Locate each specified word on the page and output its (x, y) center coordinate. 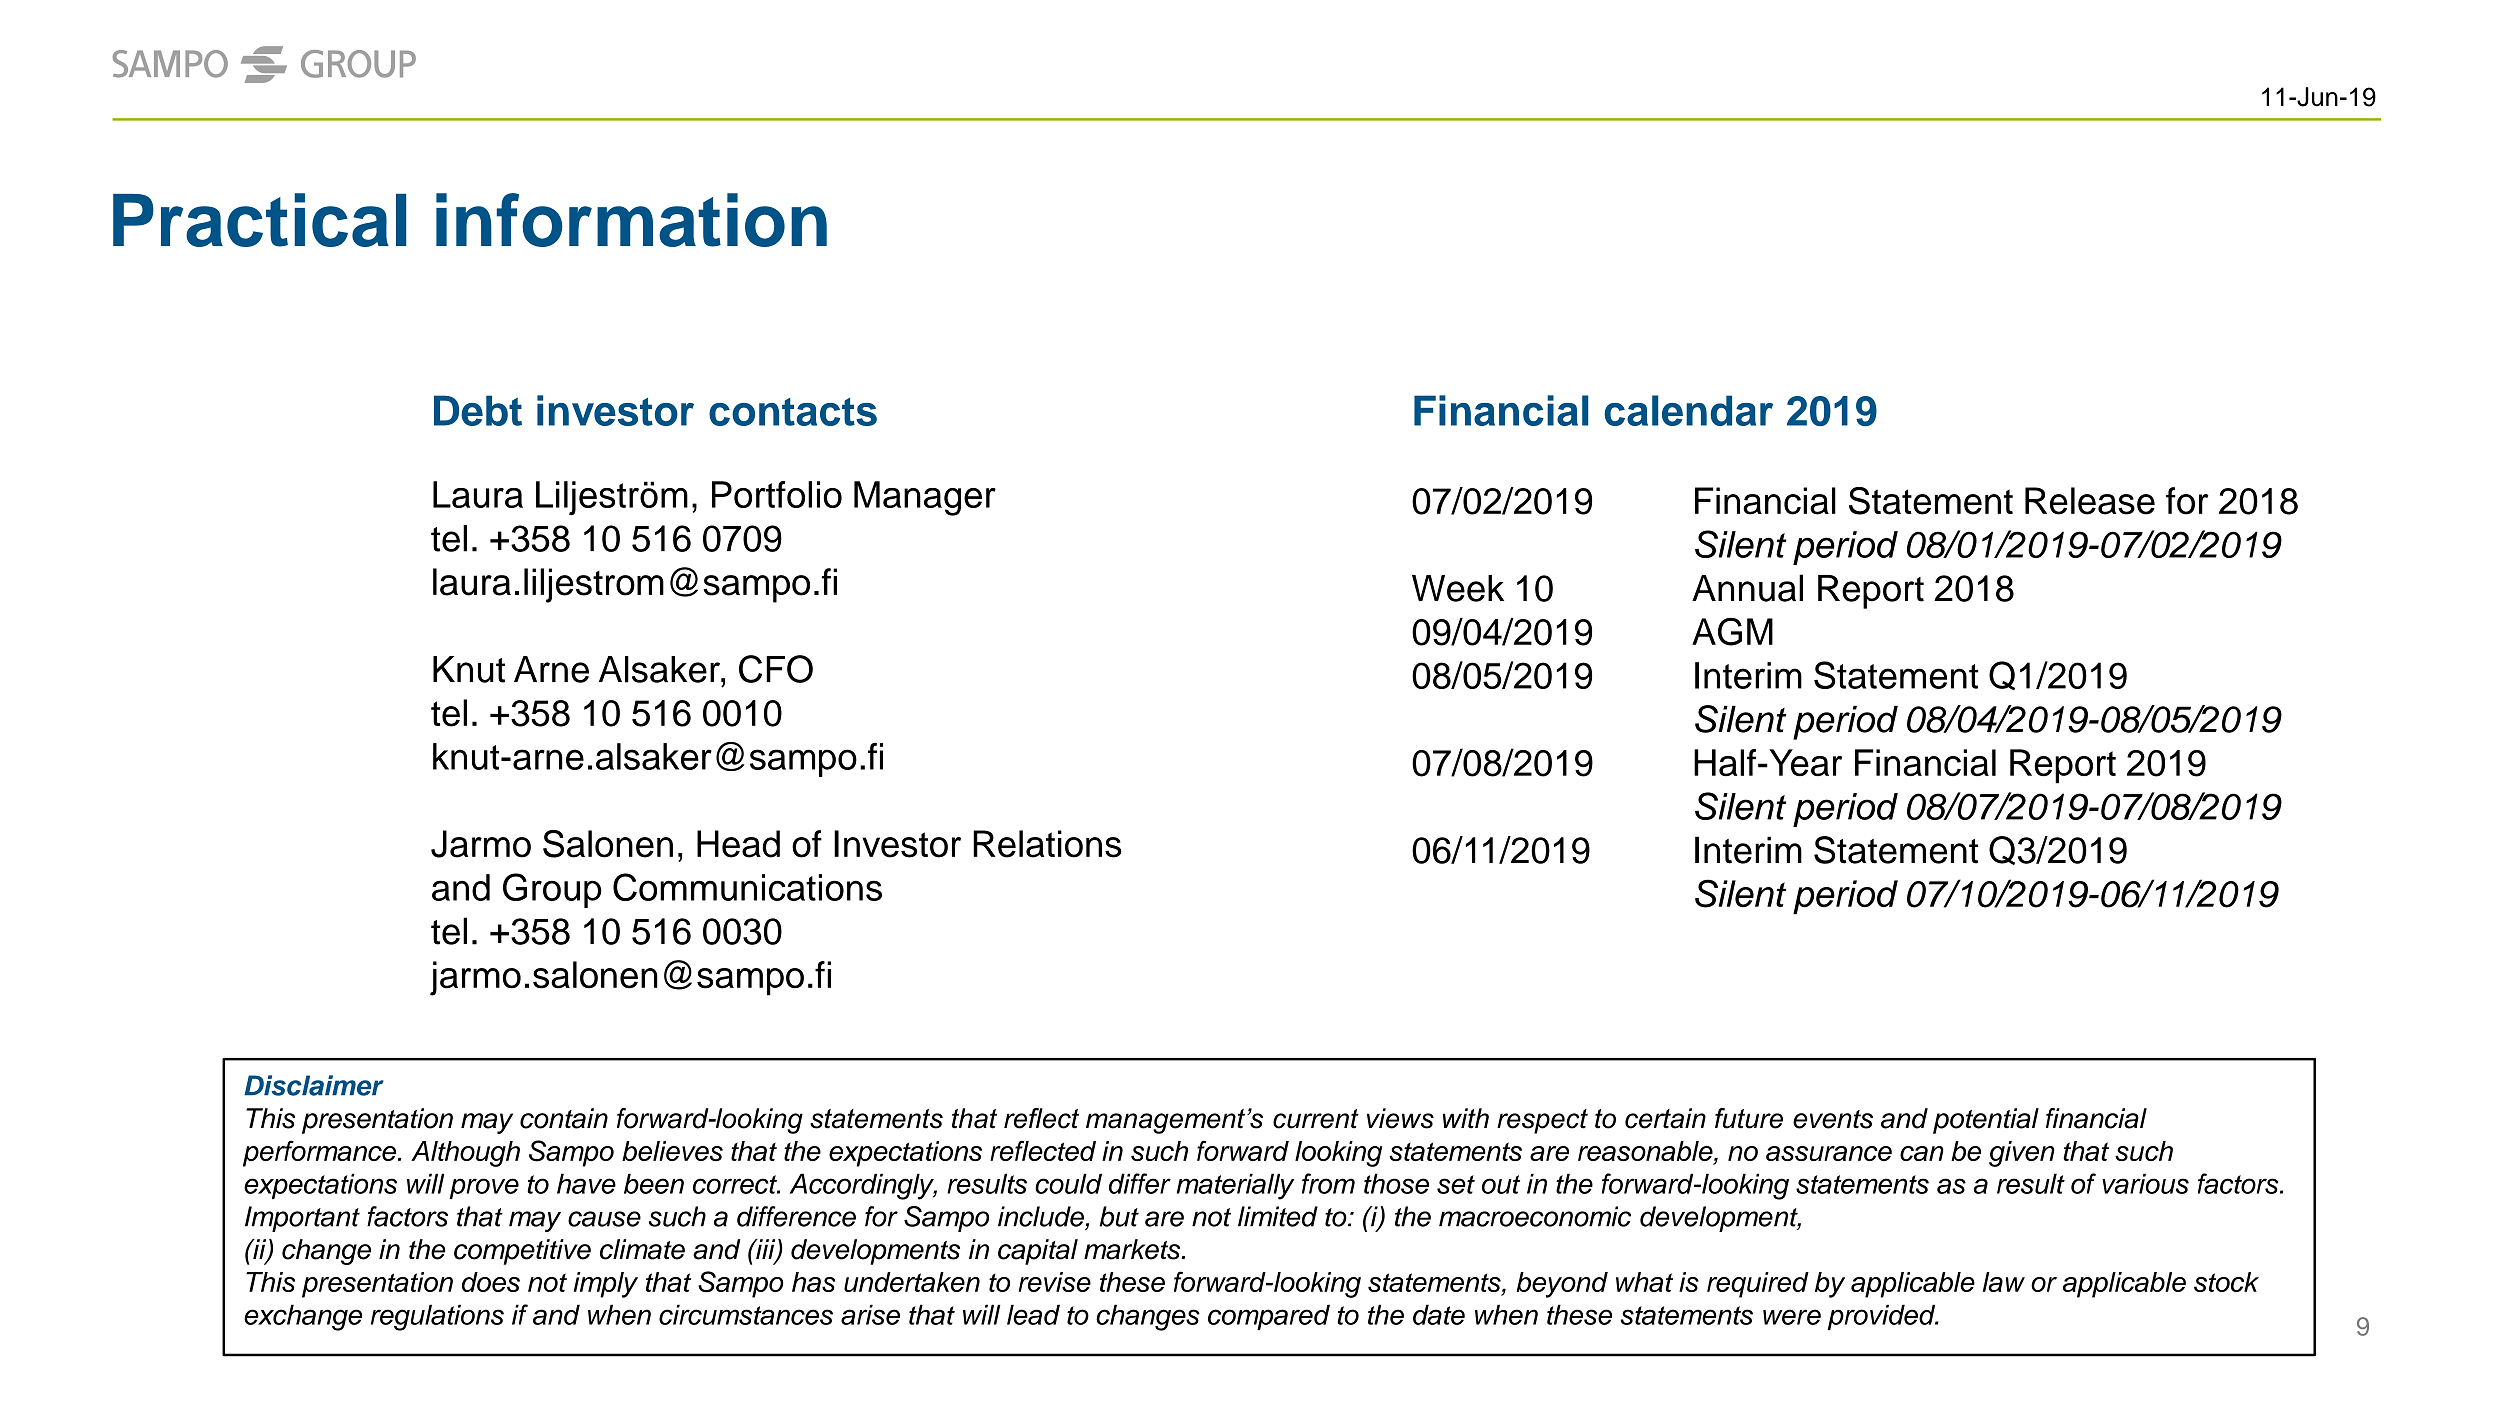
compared (1269, 1317)
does (491, 1282)
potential (1986, 1121)
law (2004, 1282)
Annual (1747, 588)
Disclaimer (314, 1085)
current (1316, 1119)
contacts (793, 412)
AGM (1732, 632)
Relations (1047, 844)
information (631, 220)
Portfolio (777, 494)
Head (738, 844)
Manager (925, 498)
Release (2090, 501)
